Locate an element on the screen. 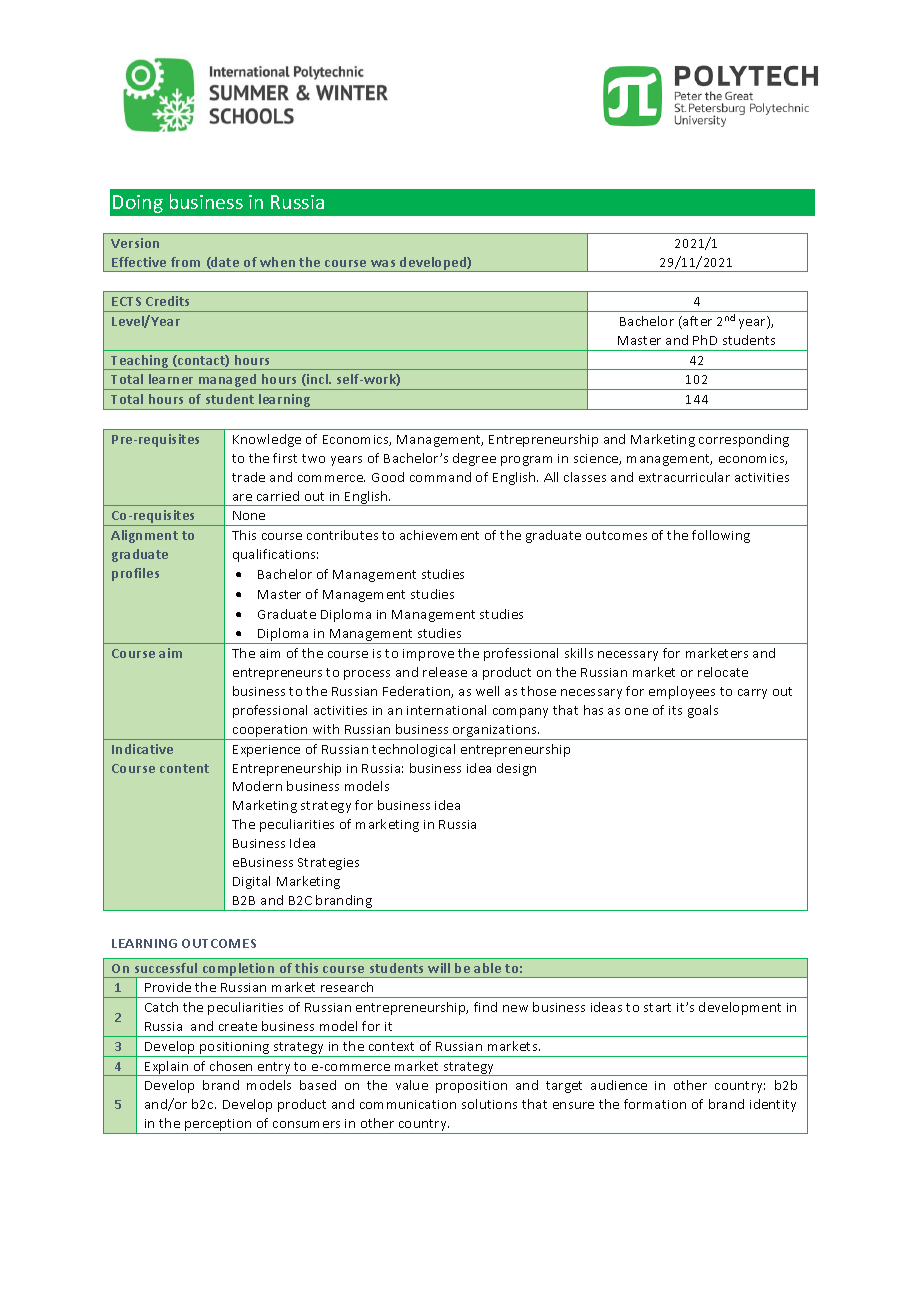 The height and width of the screenshot is (1308, 924). employees is located at coordinates (682, 692).
